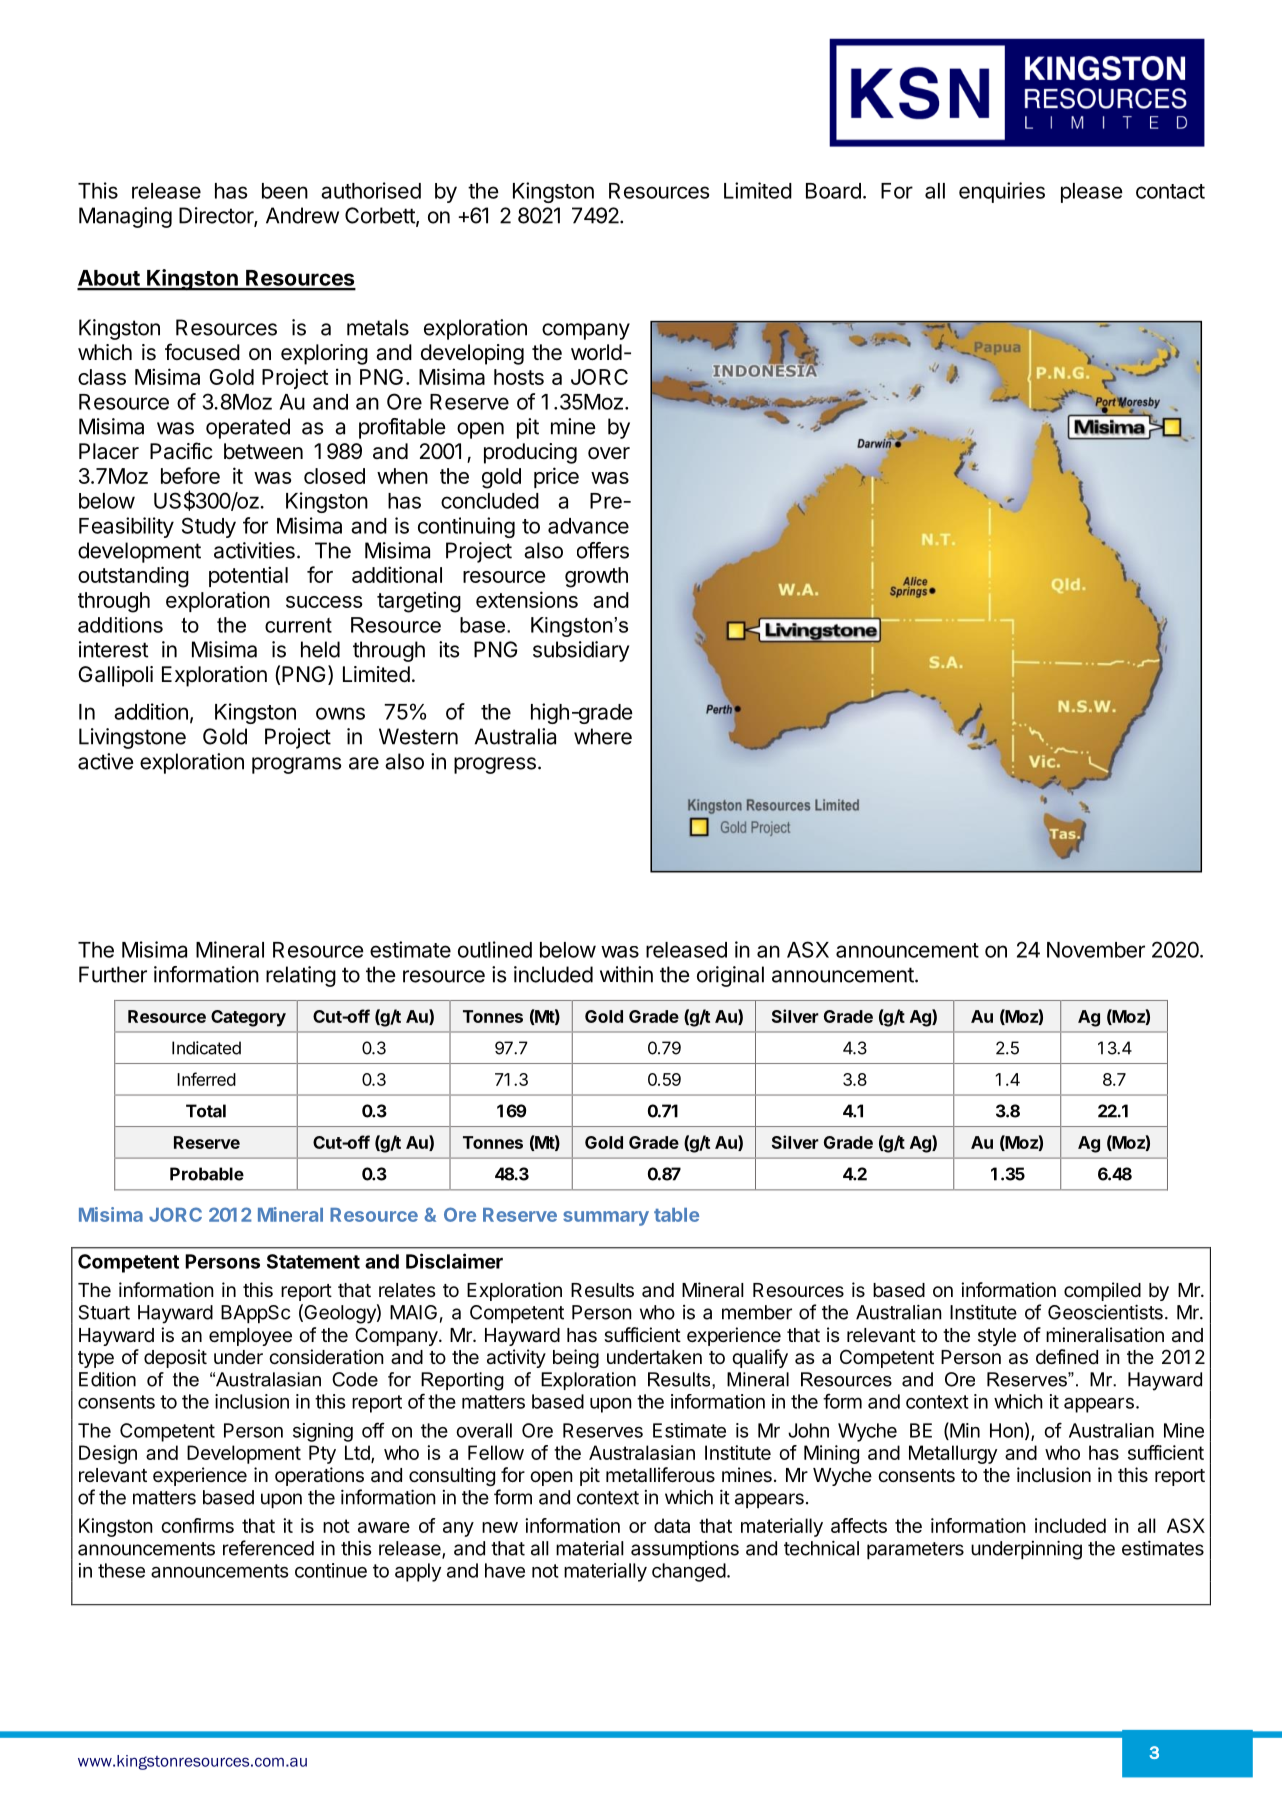  I want to click on parameters, so click(915, 1551).
